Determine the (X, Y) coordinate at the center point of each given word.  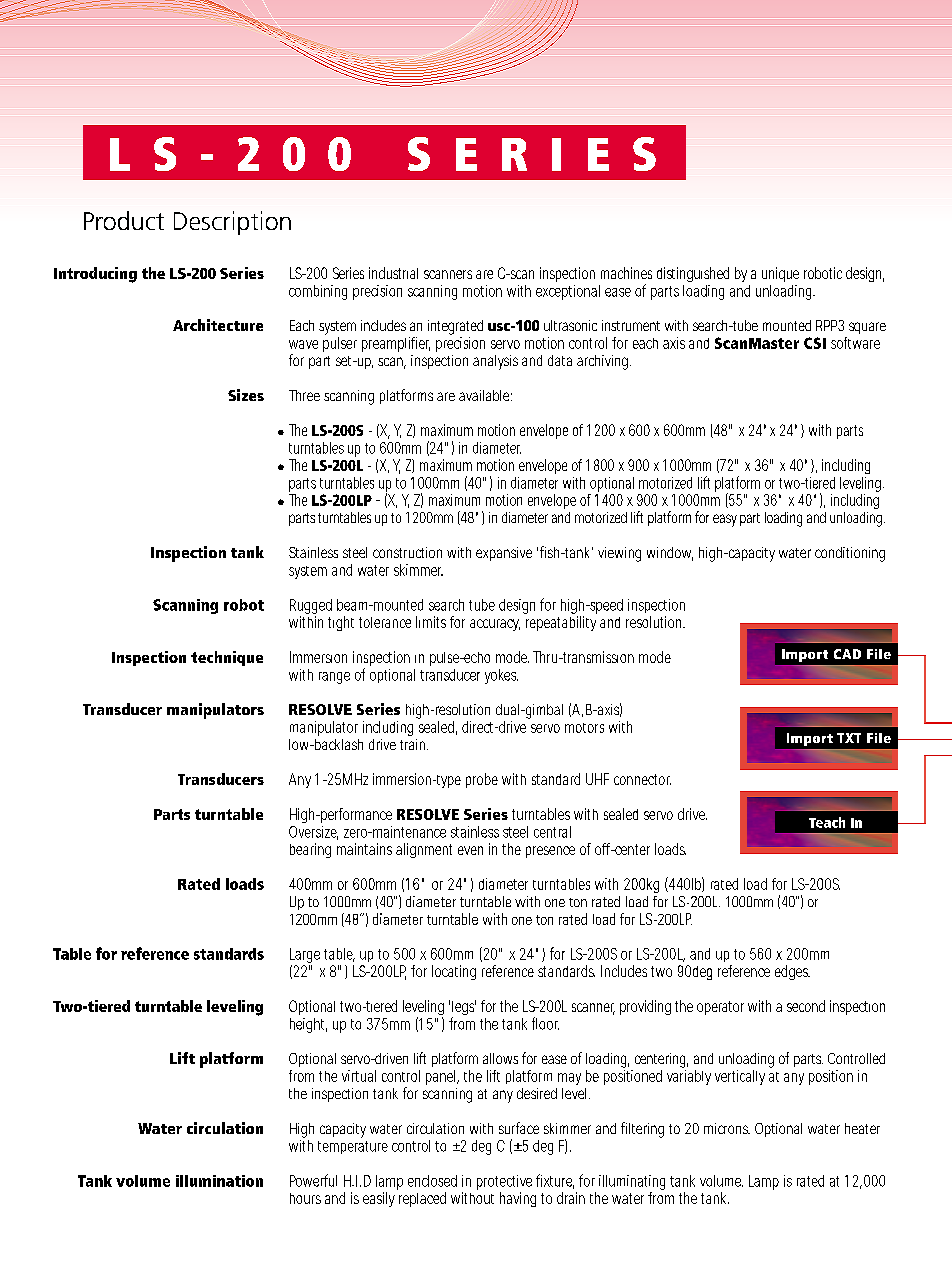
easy (725, 520)
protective (504, 1182)
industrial (393, 273)
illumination (219, 1181)
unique (780, 274)
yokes (501, 676)
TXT (849, 738)
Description (232, 223)
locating (454, 972)
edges (792, 972)
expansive (504, 554)
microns (727, 1128)
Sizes (246, 395)
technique (227, 658)
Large (305, 957)
